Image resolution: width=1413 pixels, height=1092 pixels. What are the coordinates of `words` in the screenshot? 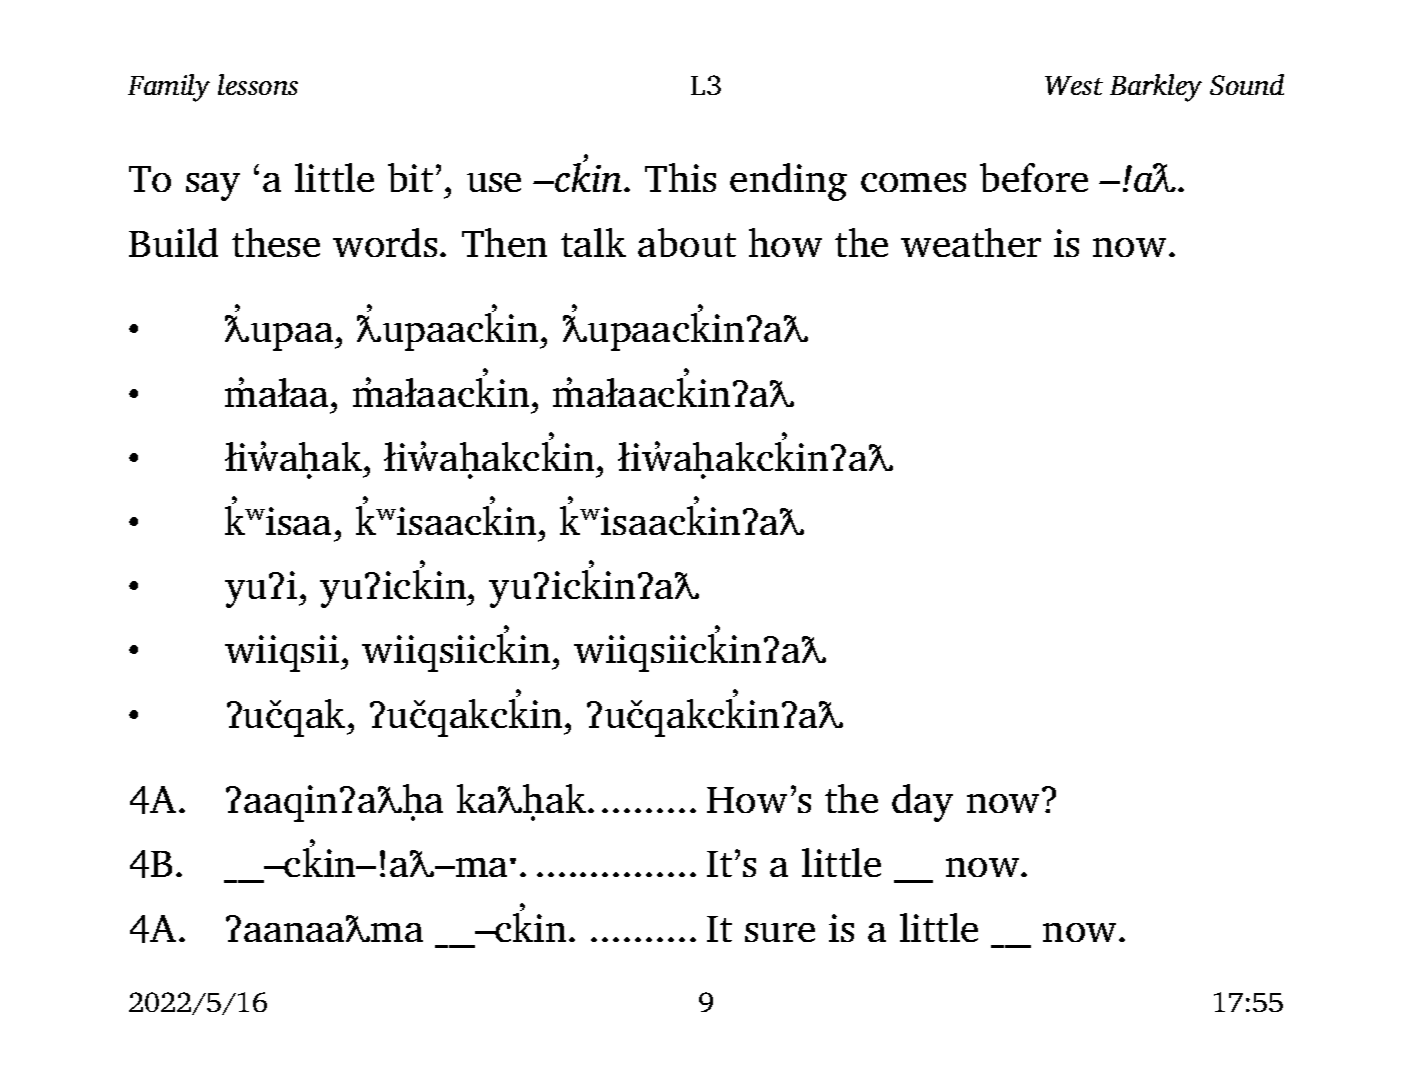 It's located at (385, 242).
